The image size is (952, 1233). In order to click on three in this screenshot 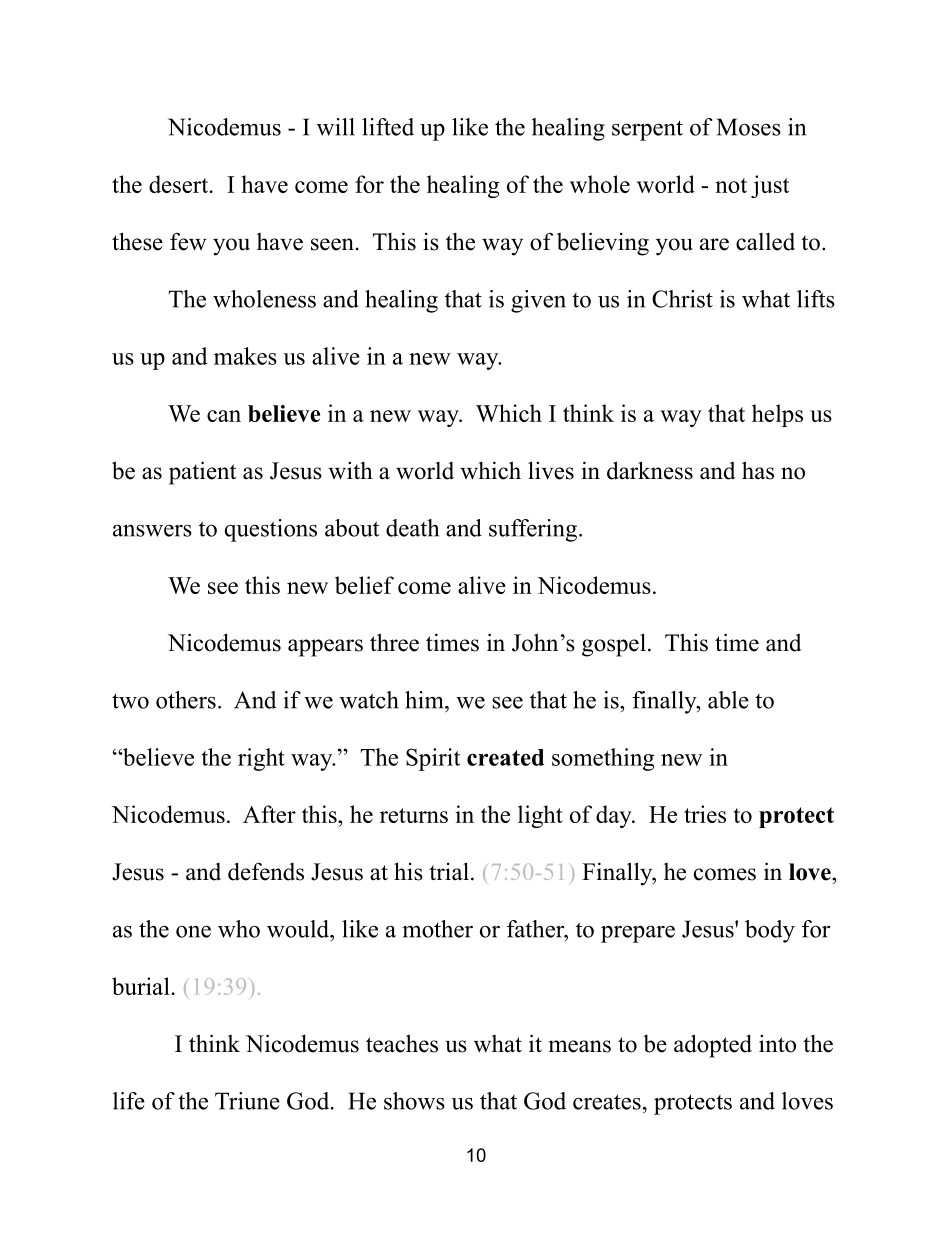, I will do `click(394, 642)`.
